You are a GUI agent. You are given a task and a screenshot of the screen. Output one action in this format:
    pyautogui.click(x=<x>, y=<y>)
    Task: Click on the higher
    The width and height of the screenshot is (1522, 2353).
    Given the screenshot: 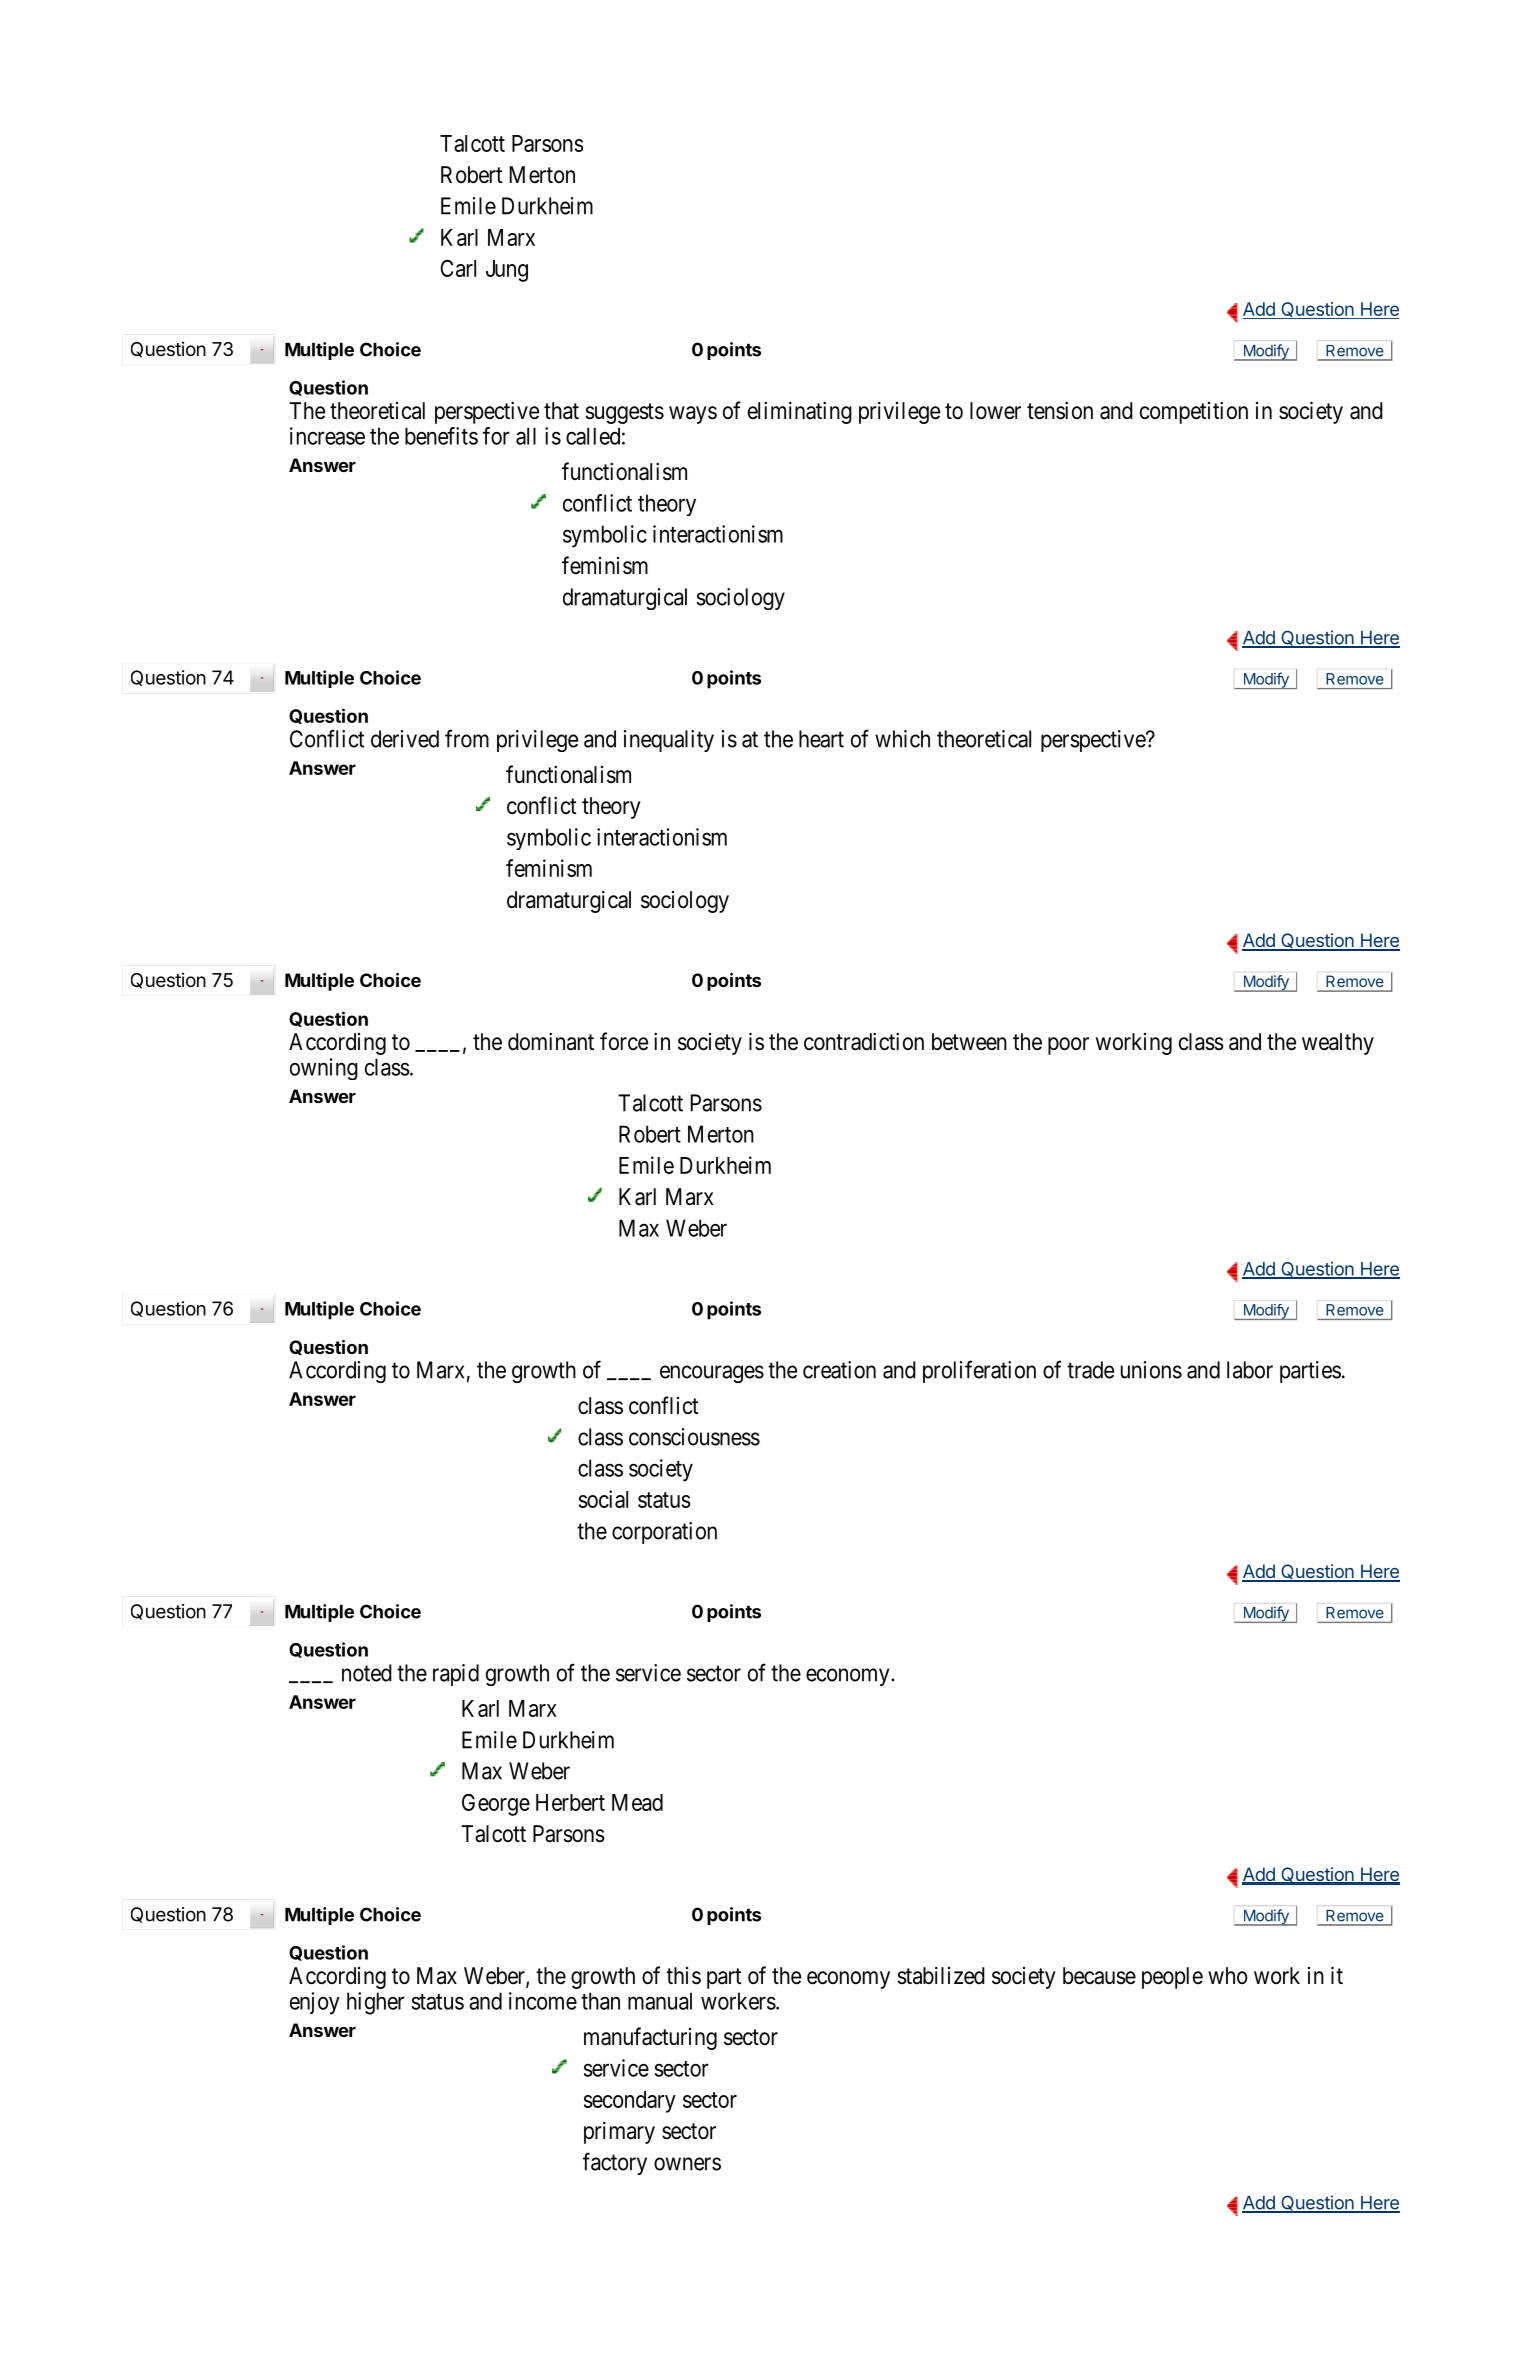 What is the action you would take?
    pyautogui.click(x=376, y=2003)
